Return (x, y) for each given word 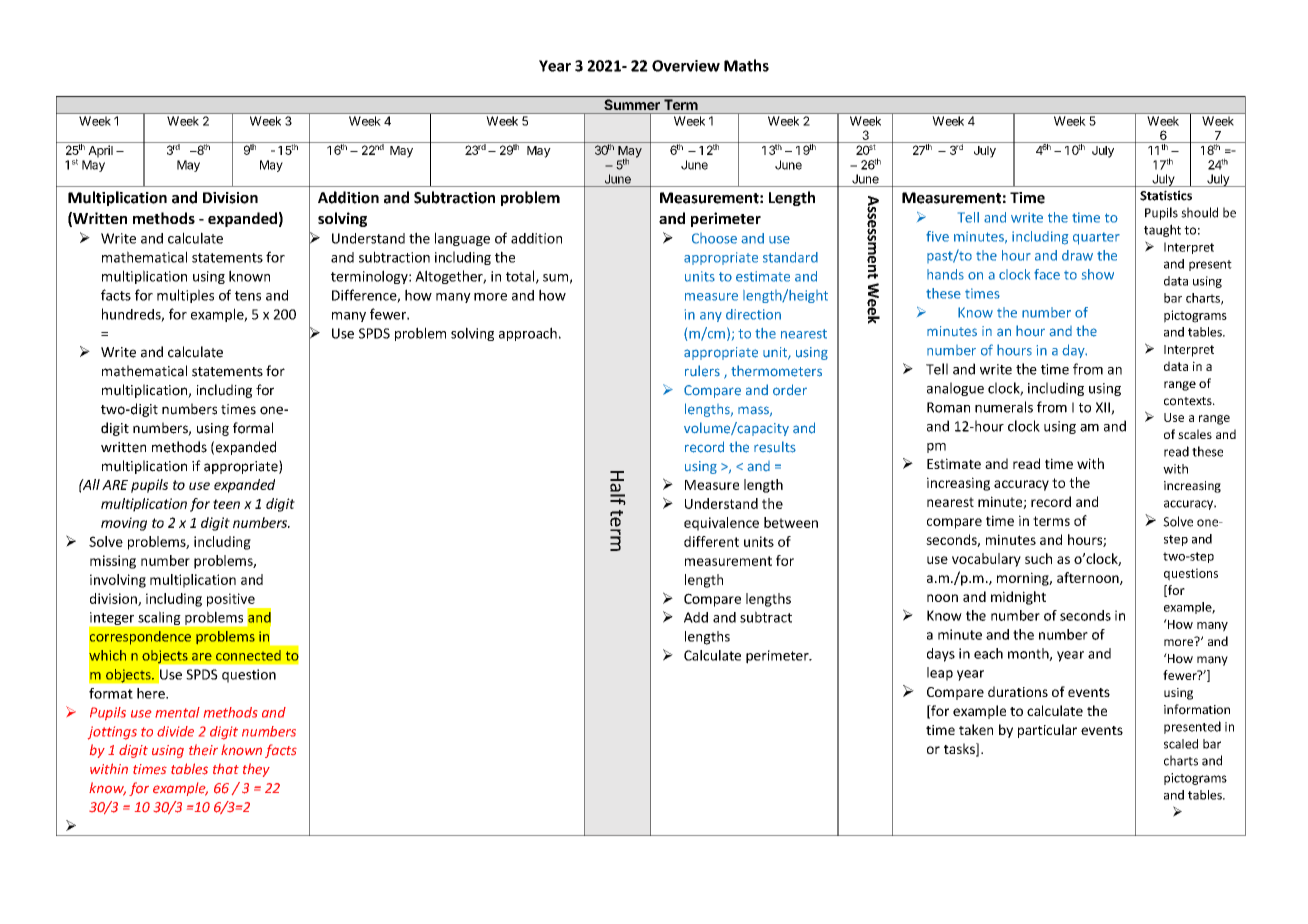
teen (226, 504)
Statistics (1166, 195)
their (203, 750)
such (1038, 558)
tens (248, 296)
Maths (746, 65)
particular (1047, 731)
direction (753, 314)
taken (976, 729)
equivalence (721, 524)
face (1047, 274)
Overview (686, 66)
